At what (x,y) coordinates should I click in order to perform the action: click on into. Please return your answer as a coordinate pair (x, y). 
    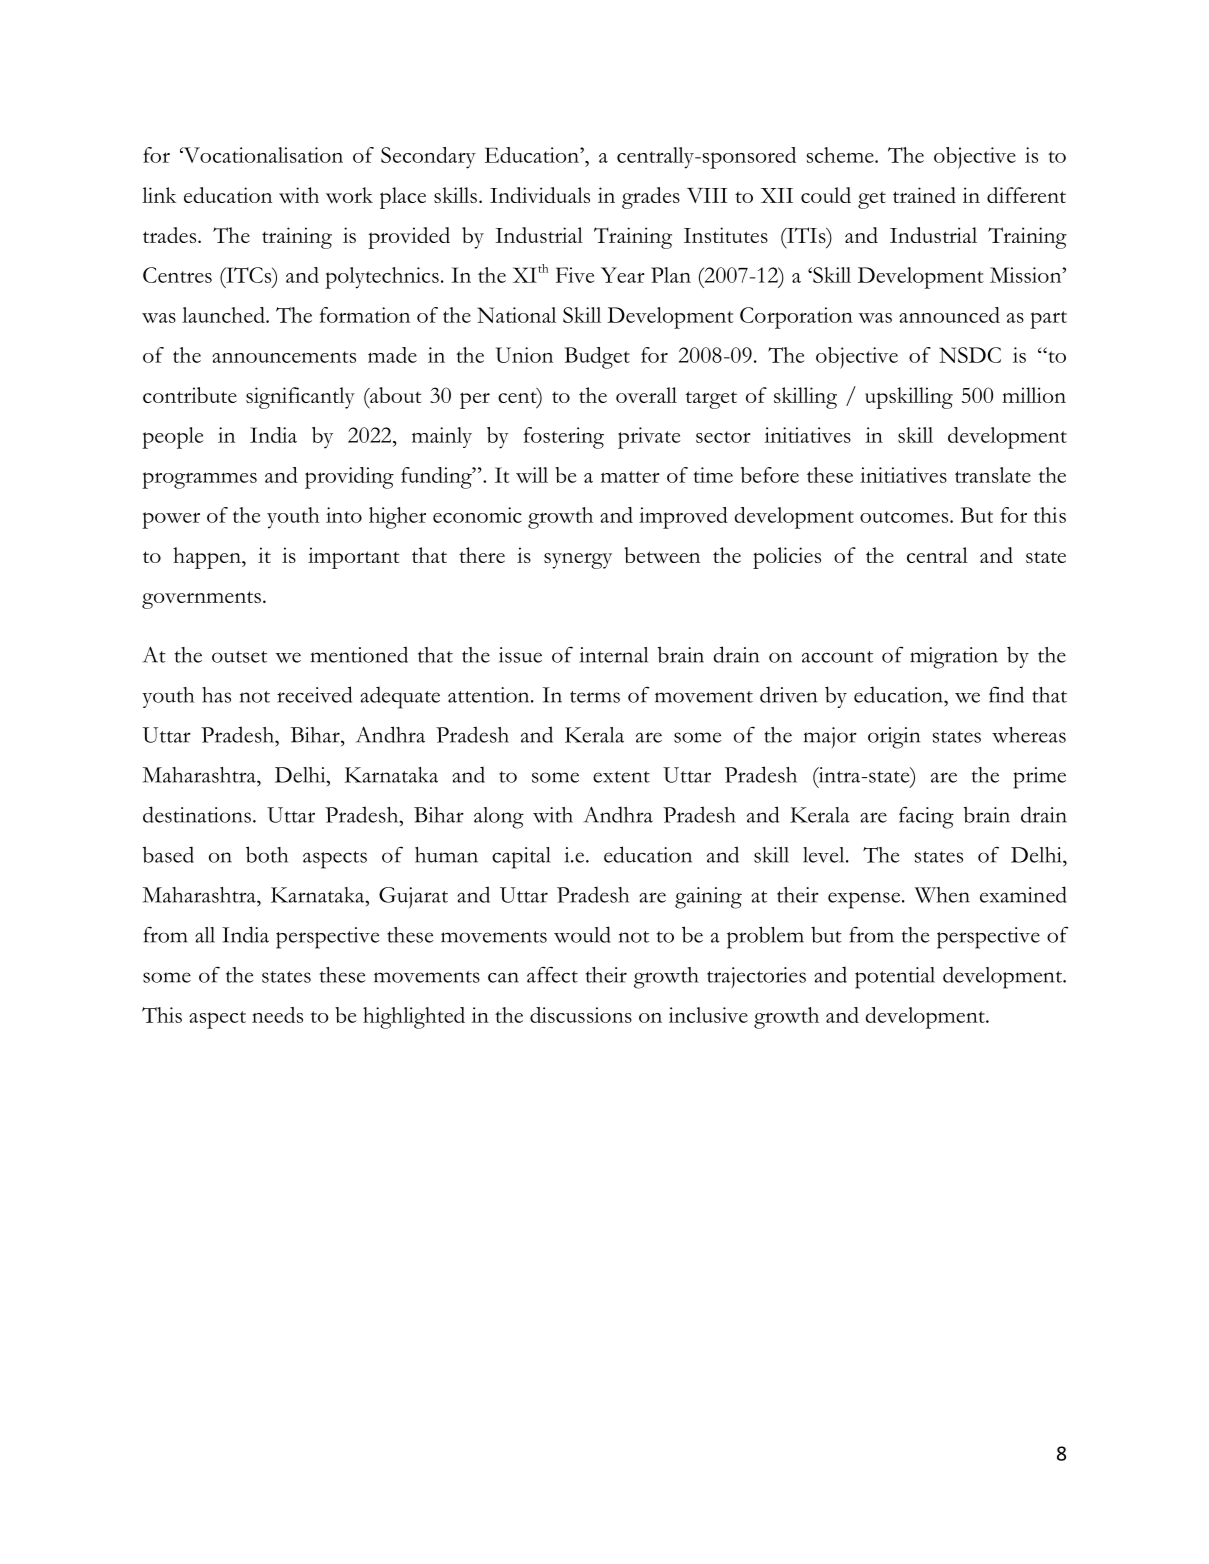
    Looking at the image, I should click on (344, 515).
